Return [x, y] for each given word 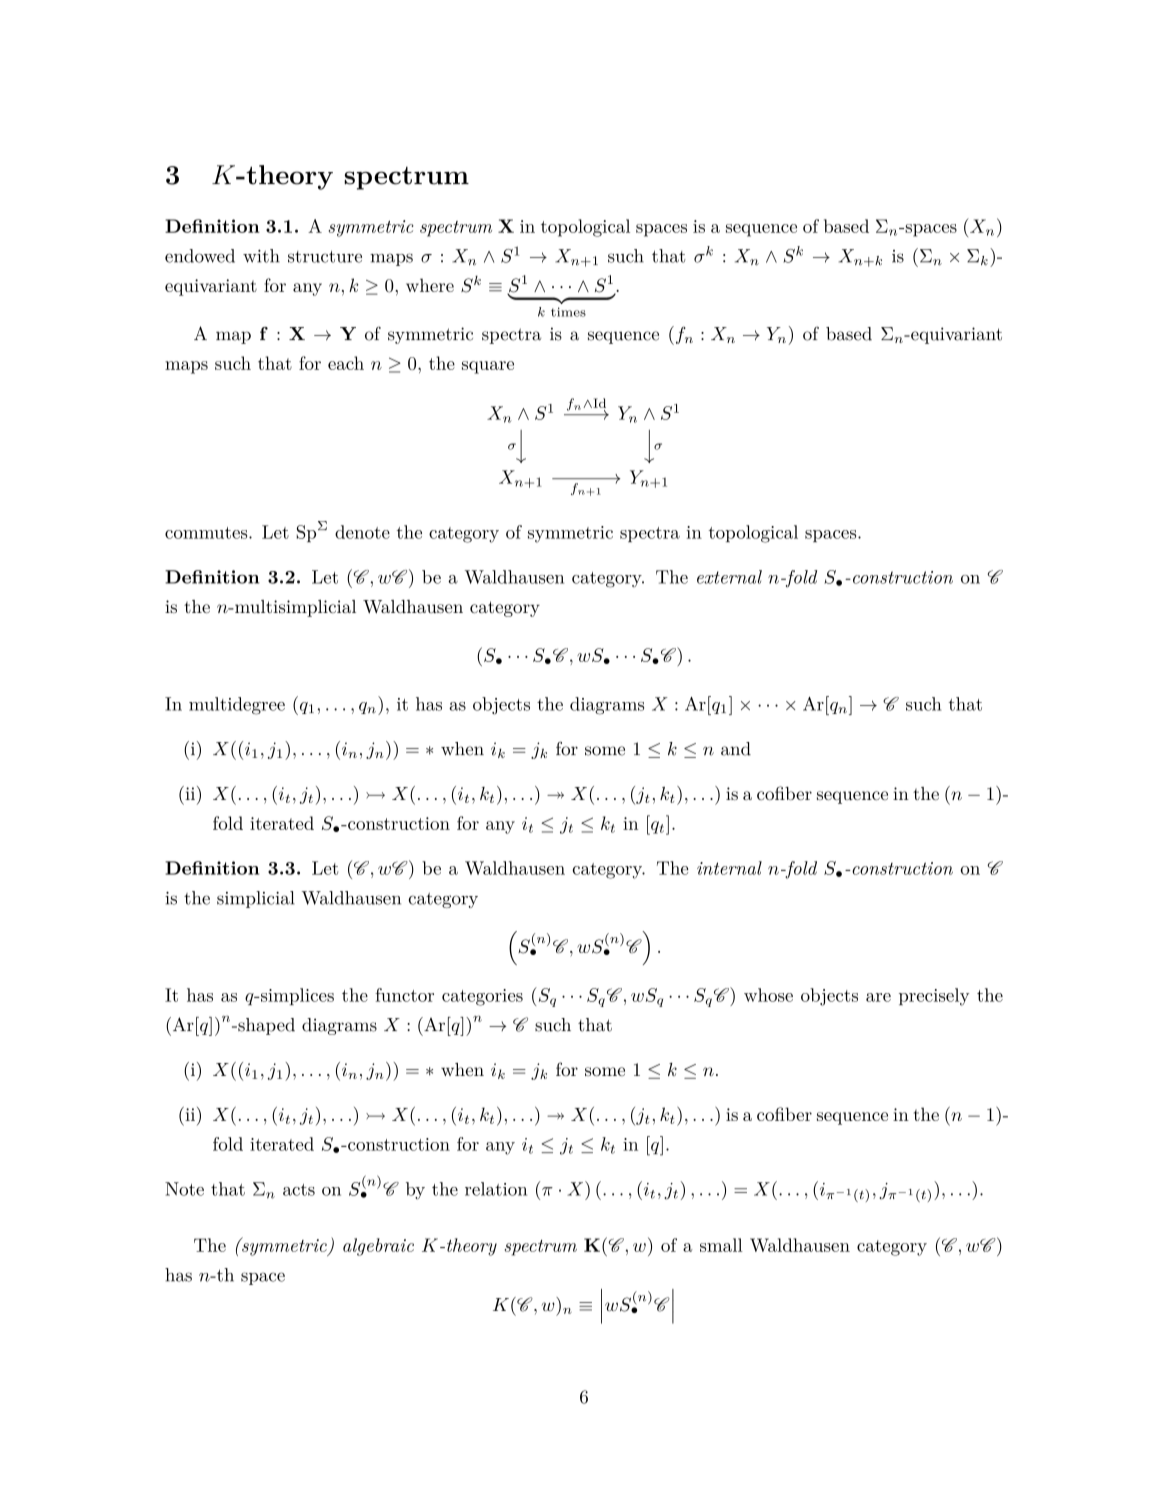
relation [496, 1189]
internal [729, 868]
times [568, 312]
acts [299, 1190]
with [261, 256]
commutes [207, 533]
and [736, 749]
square [488, 367]
